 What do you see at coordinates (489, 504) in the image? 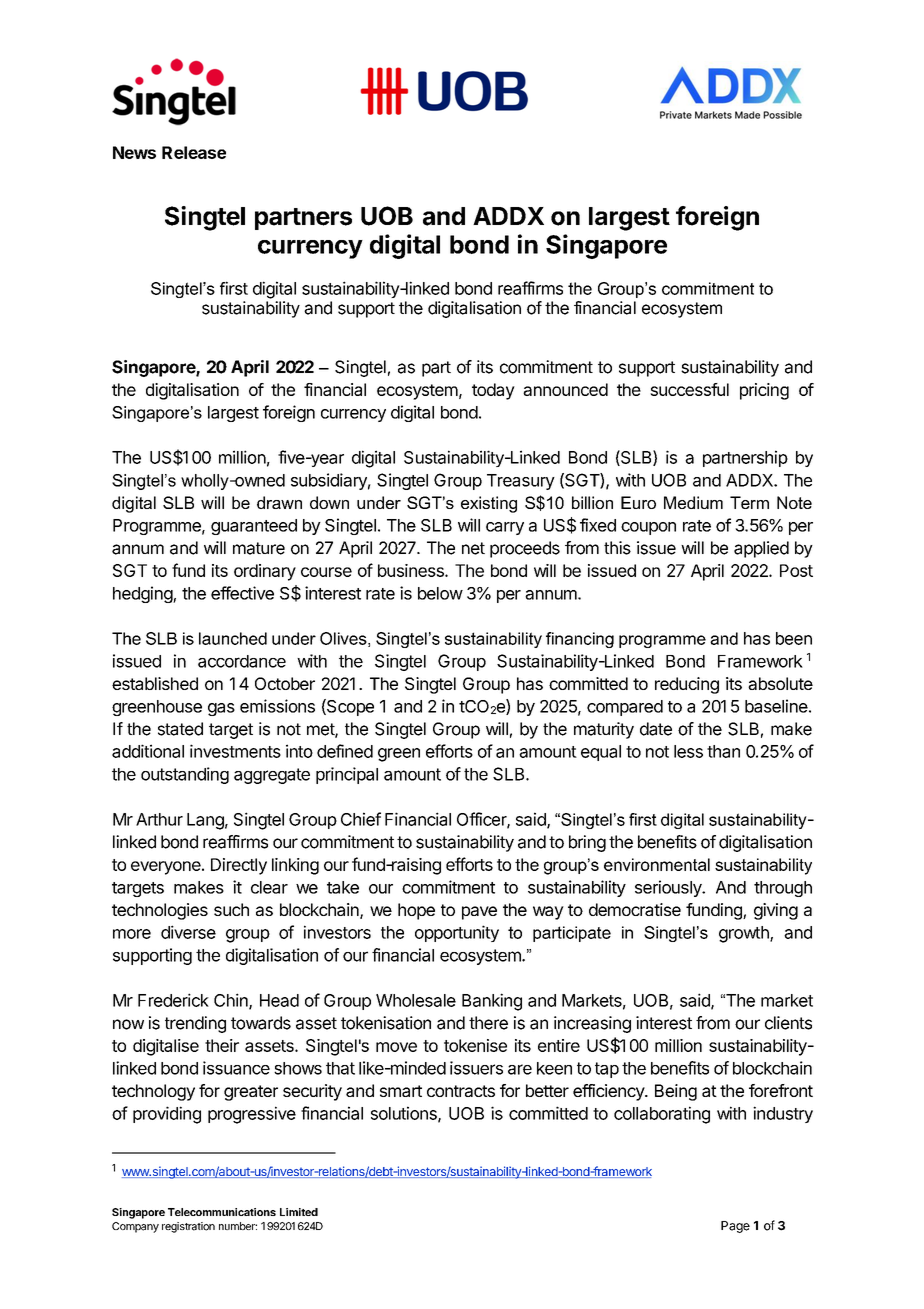
I see `existing` at bounding box center [489, 504].
